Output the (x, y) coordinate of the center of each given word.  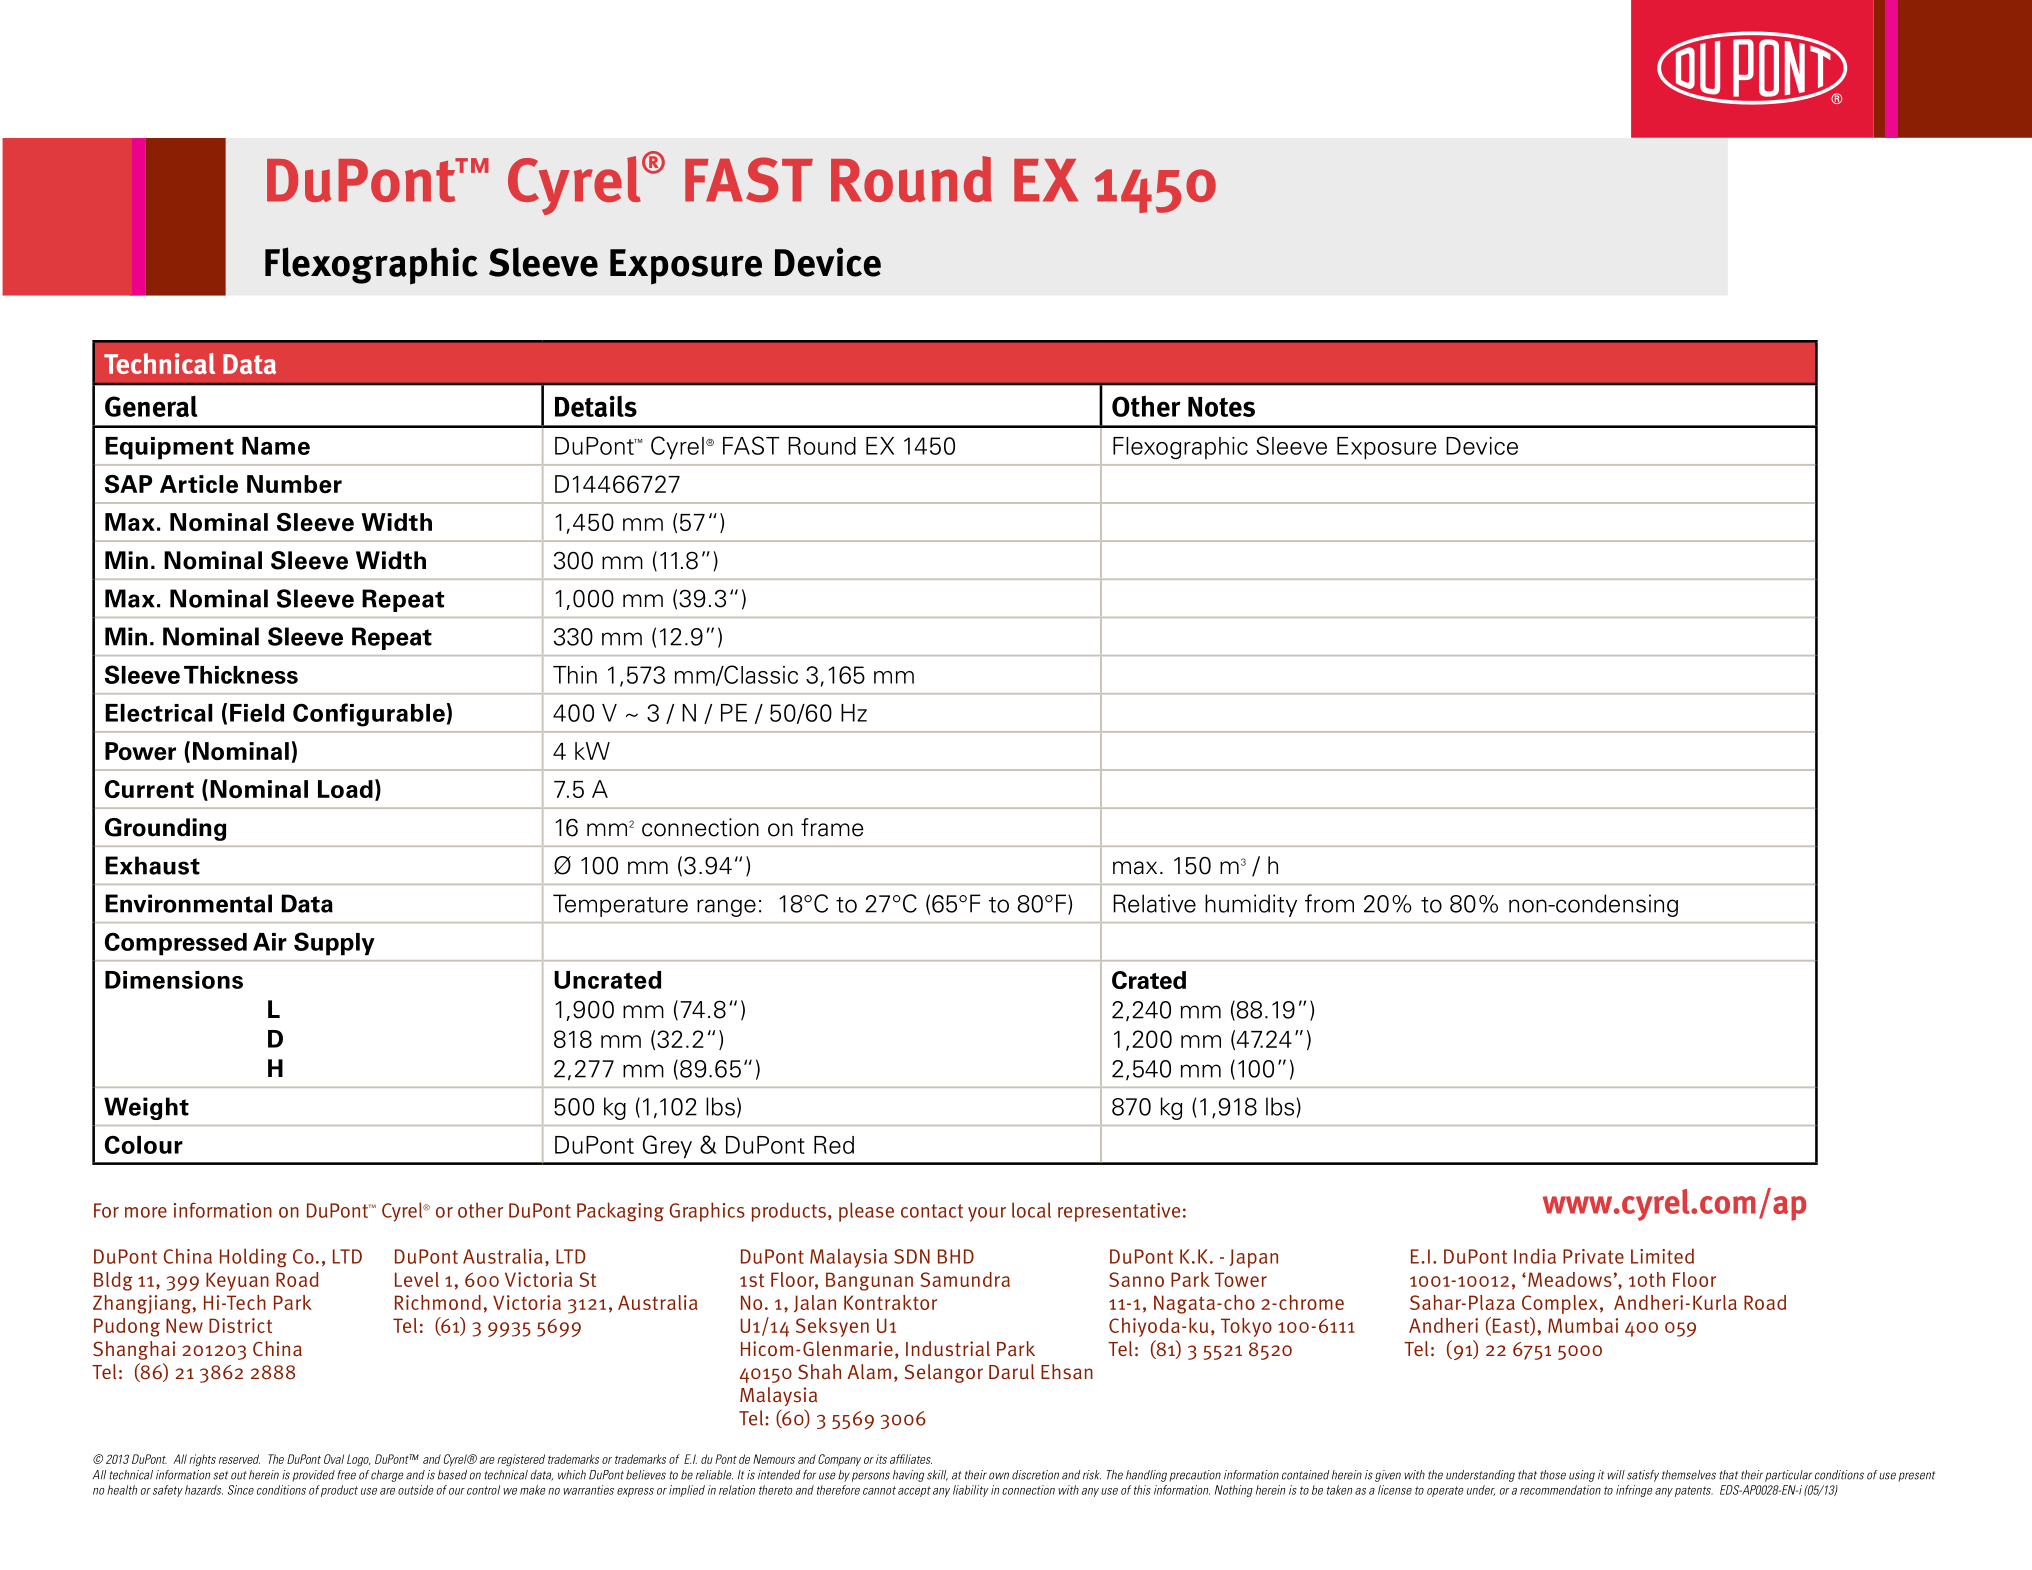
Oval (334, 1459)
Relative (1154, 903)
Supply (334, 944)
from (1329, 903)
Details (596, 406)
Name (276, 446)
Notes (1221, 407)
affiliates (911, 1459)
